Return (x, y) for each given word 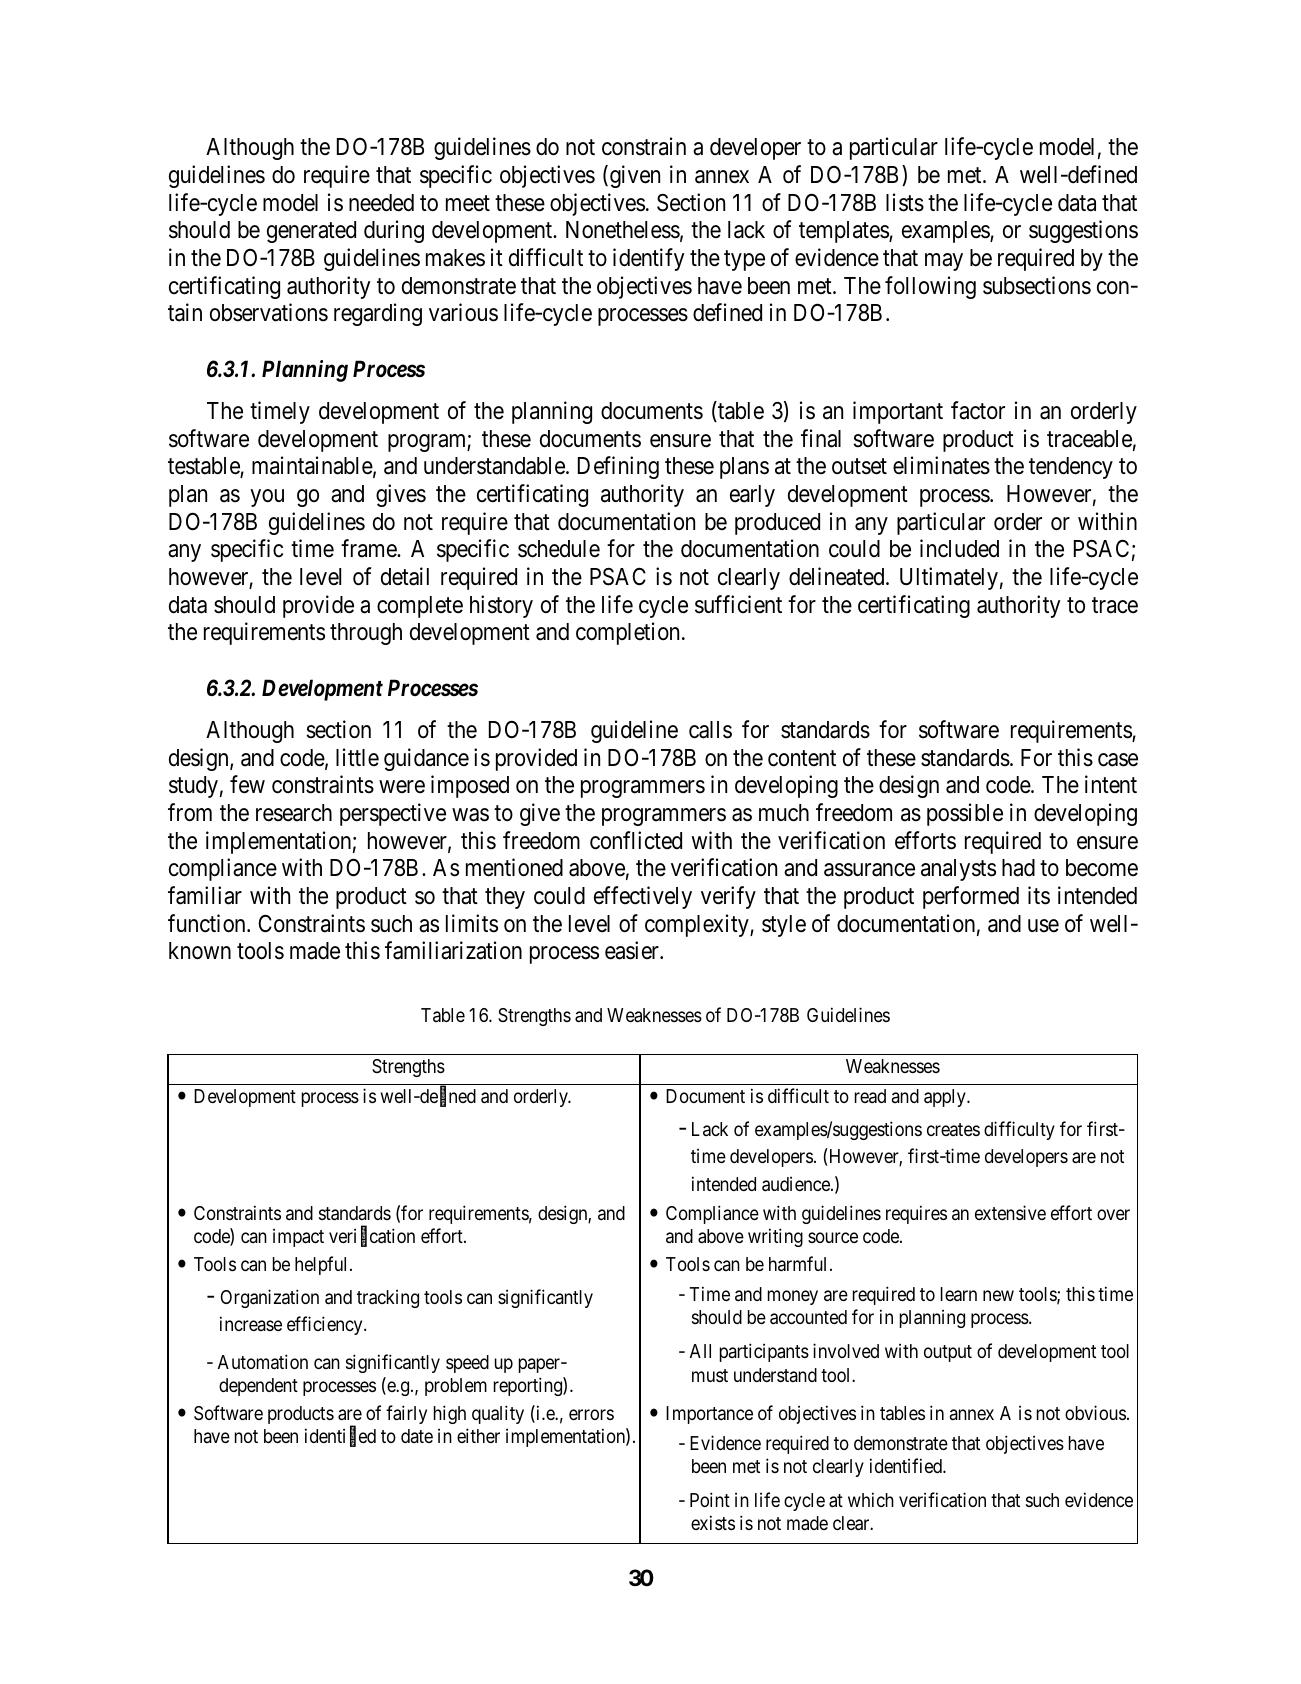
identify (648, 259)
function (208, 923)
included (959, 548)
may (944, 262)
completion (629, 633)
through (366, 634)
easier (633, 950)
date (417, 1436)
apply (946, 1098)
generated (311, 232)
